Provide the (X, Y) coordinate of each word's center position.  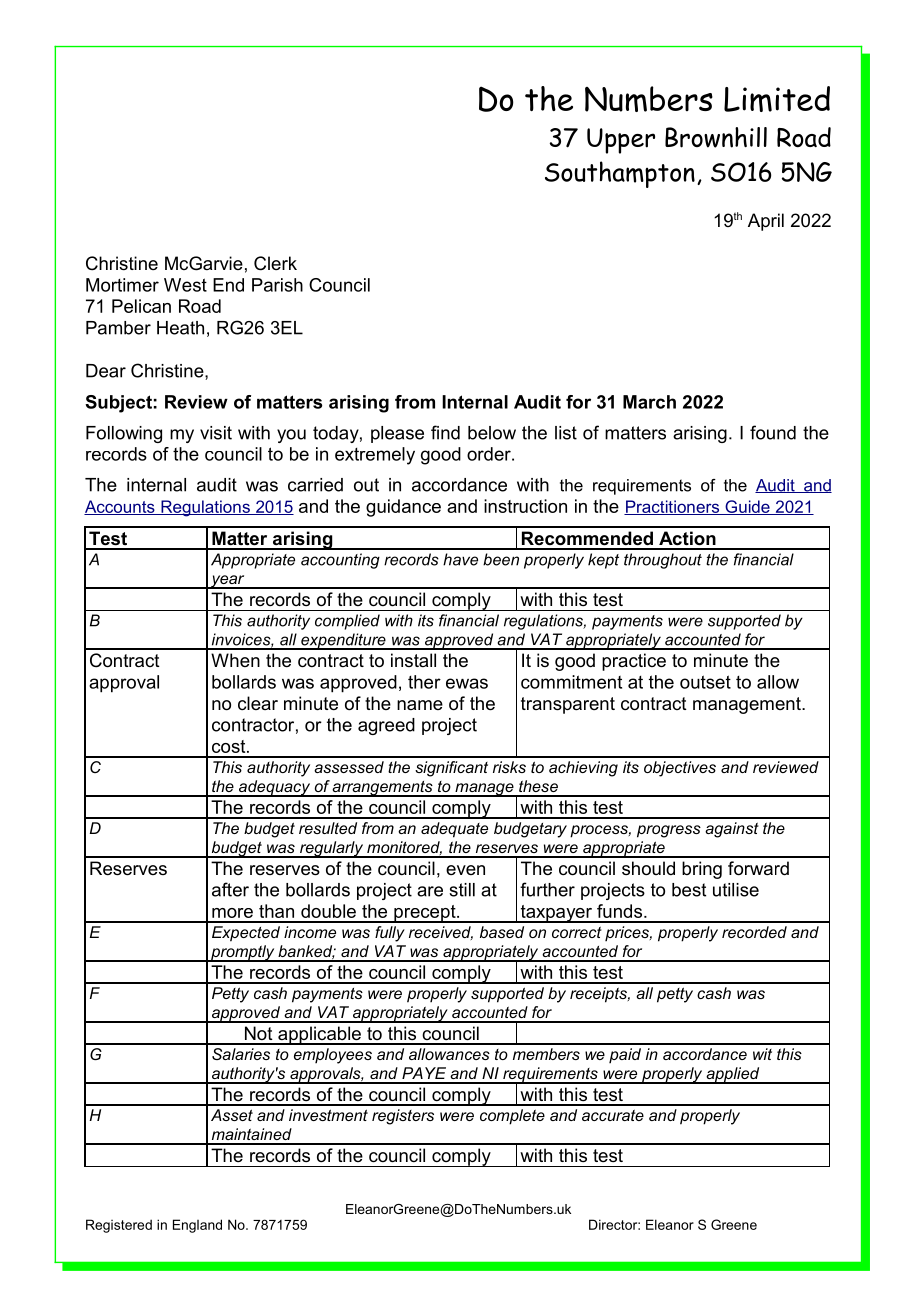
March (649, 402)
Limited (777, 99)
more (232, 913)
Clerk (275, 263)
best (689, 890)
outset (705, 682)
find (445, 432)
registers (403, 1117)
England (197, 1226)
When (235, 660)
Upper (621, 141)
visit (216, 433)
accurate (613, 1115)
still (462, 890)
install (413, 660)
